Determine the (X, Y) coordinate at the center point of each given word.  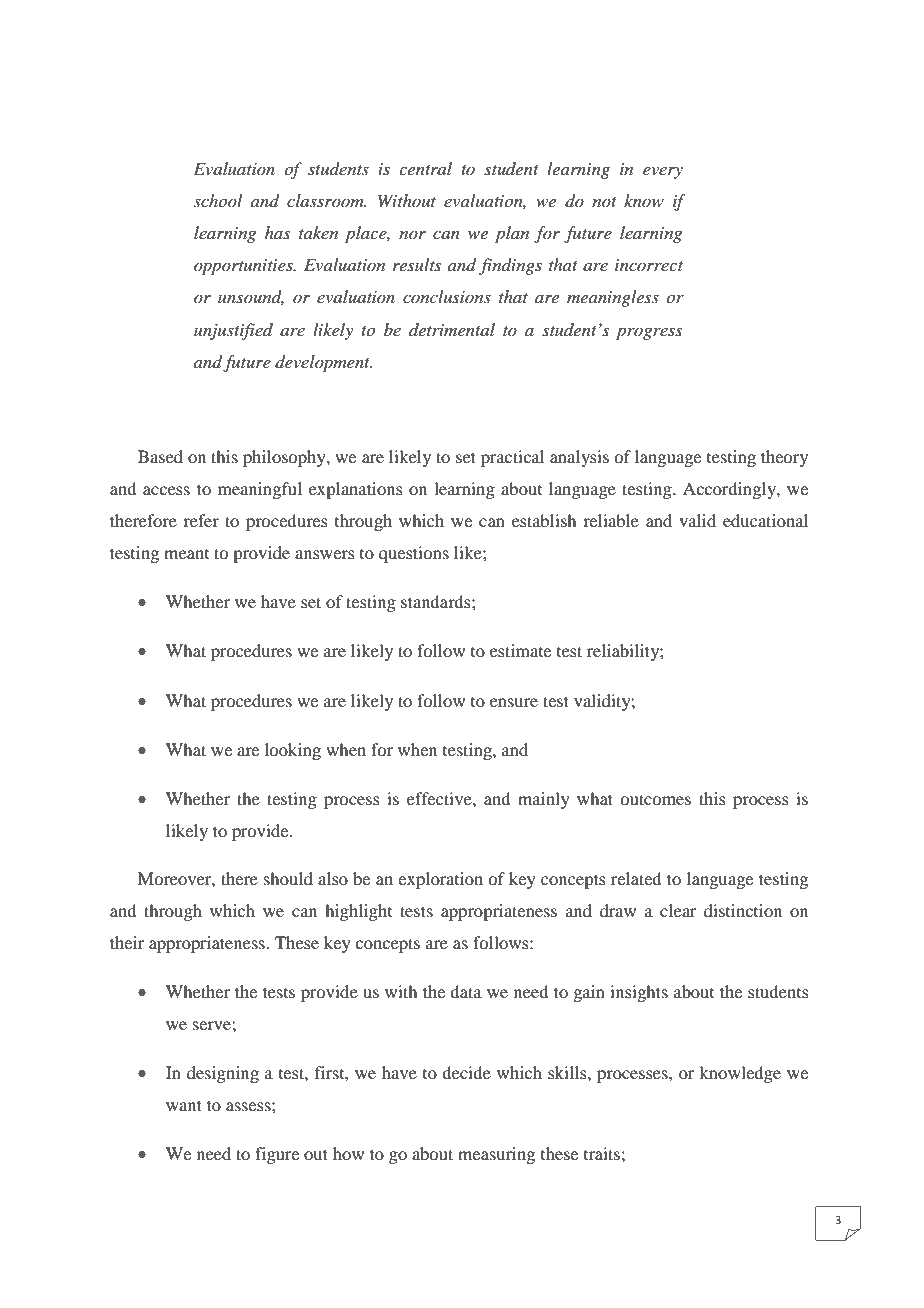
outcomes (655, 799)
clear (678, 910)
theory (784, 458)
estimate (520, 650)
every (663, 173)
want (184, 1105)
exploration (440, 880)
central (425, 168)
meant (186, 554)
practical (512, 458)
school (218, 200)
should (288, 878)
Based (160, 456)
